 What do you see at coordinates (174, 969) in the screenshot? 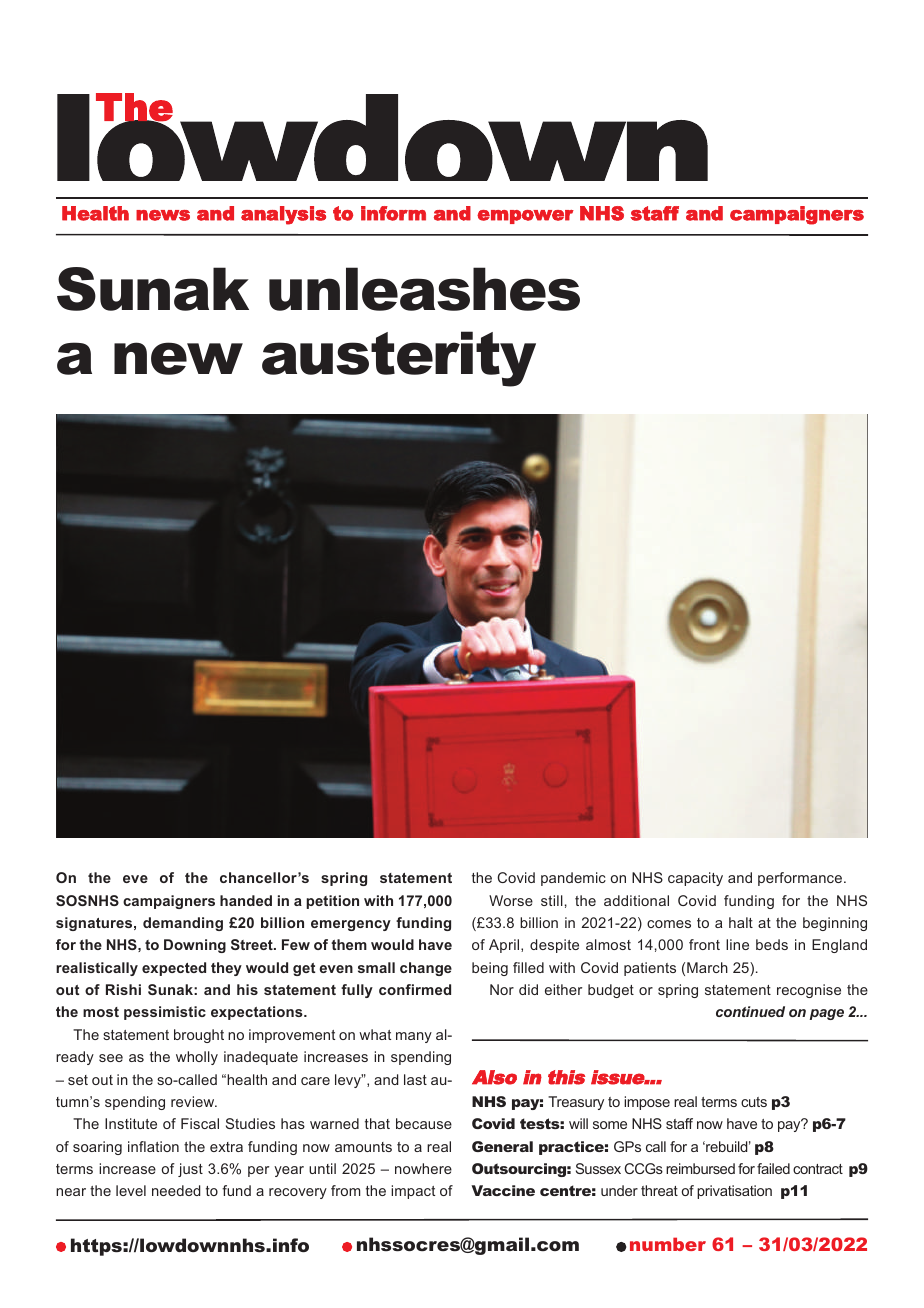
I see `expected` at bounding box center [174, 969].
